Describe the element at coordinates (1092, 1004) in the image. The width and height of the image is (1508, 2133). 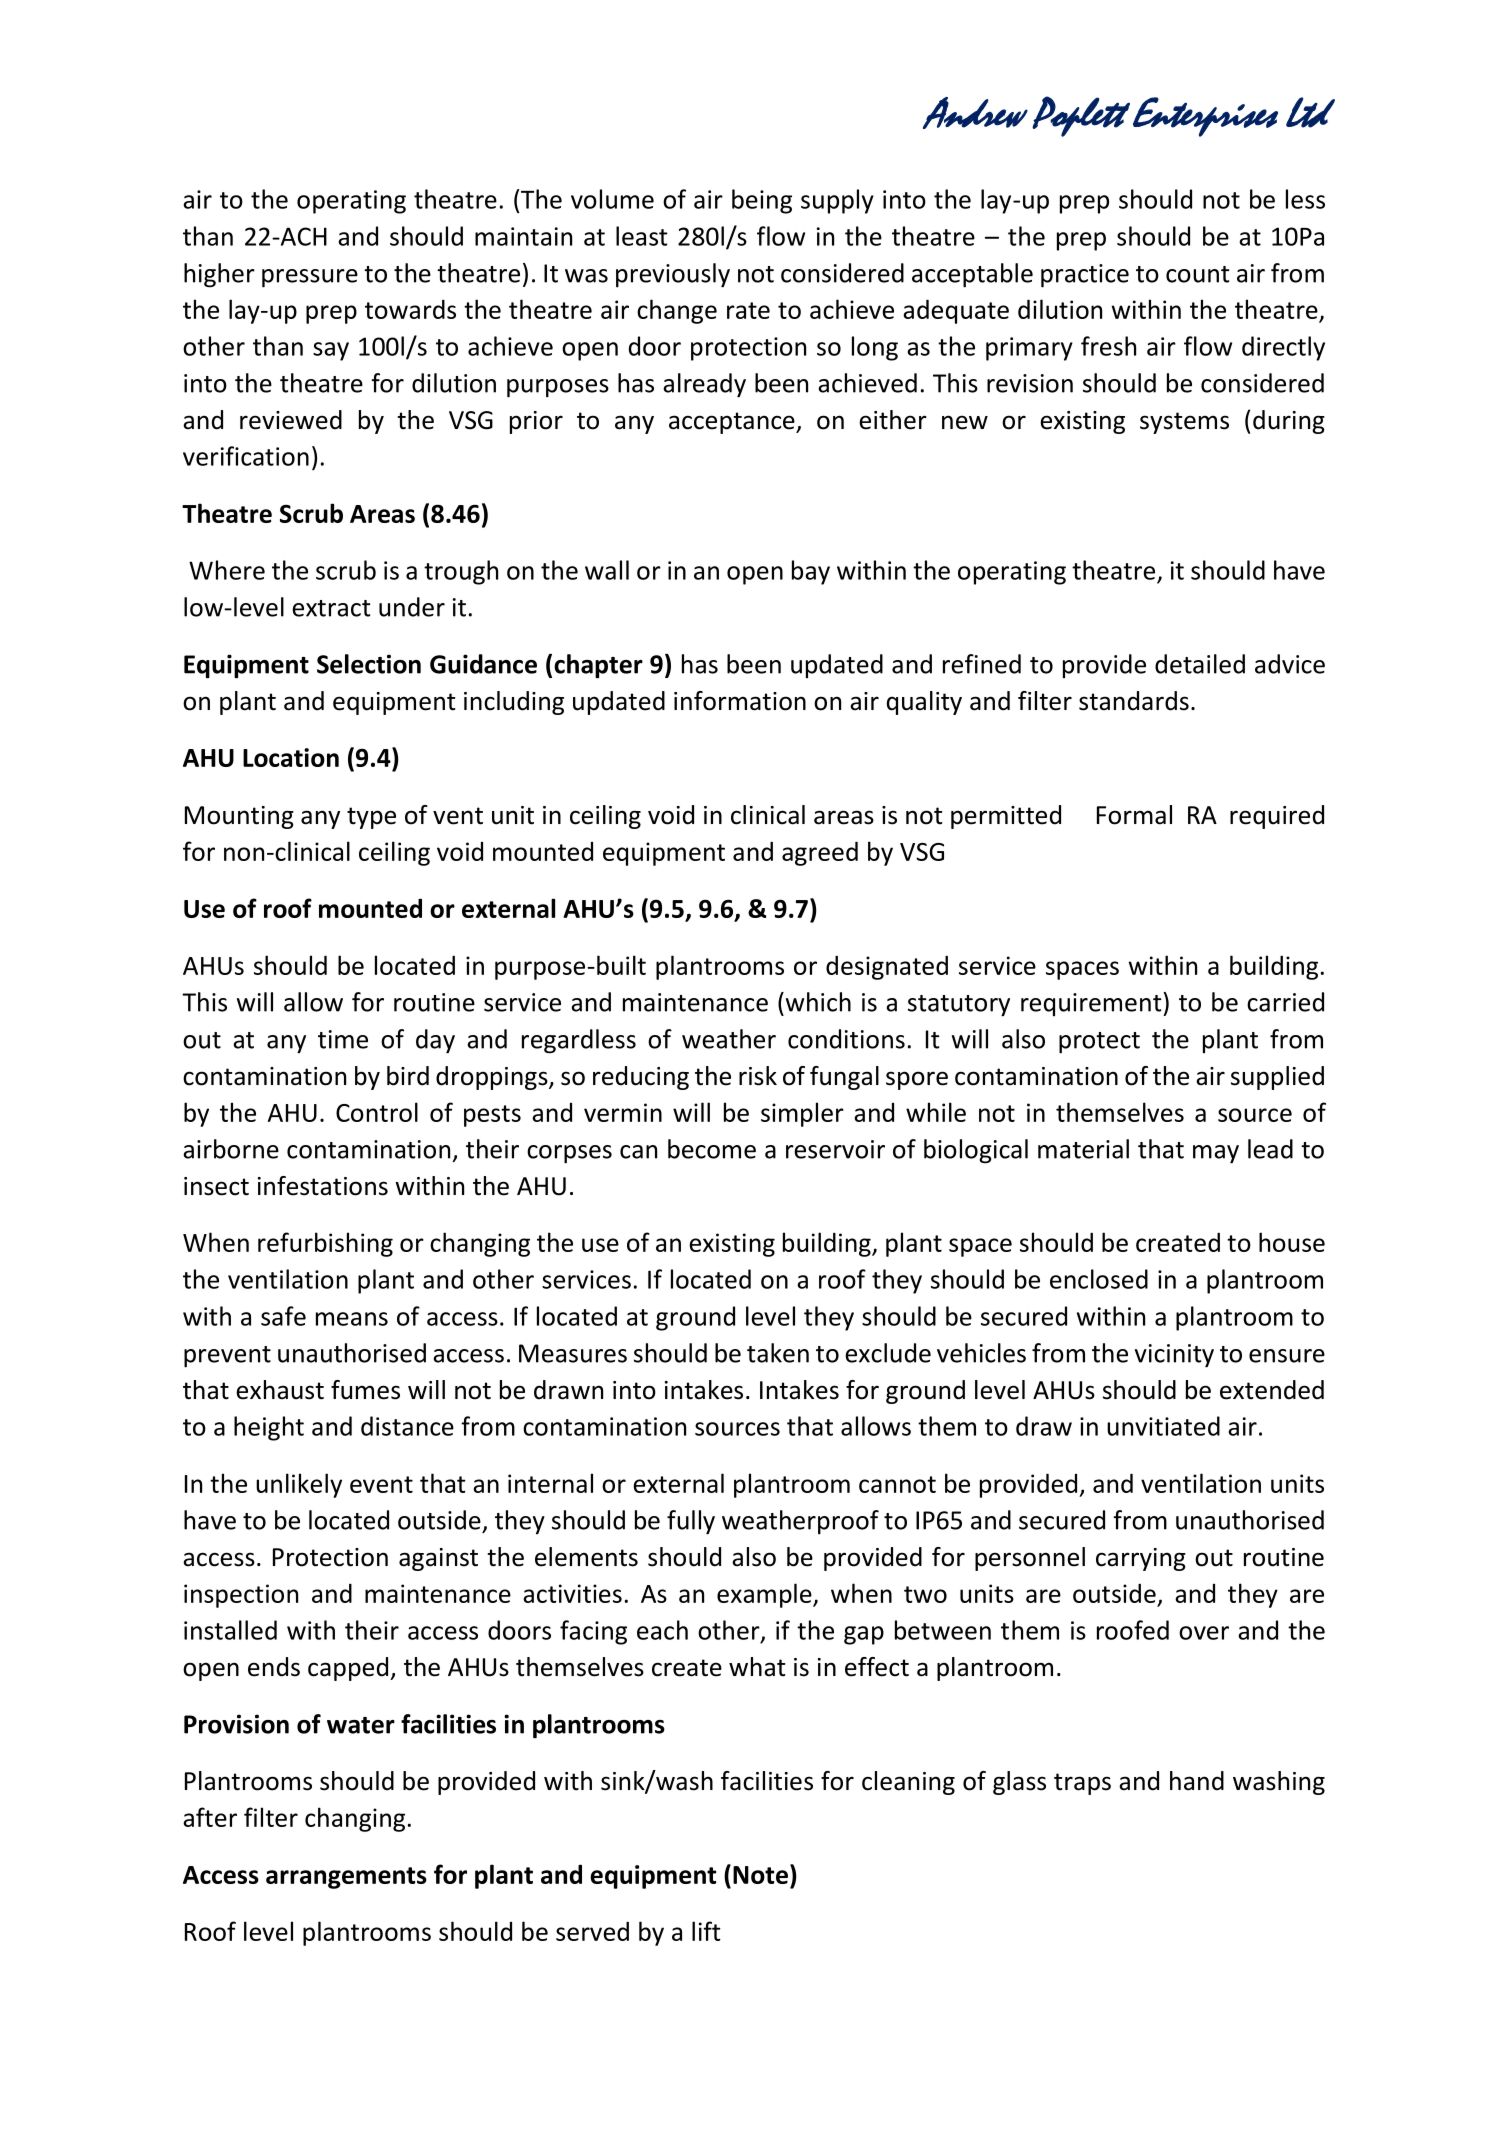
I see `requirement` at that location.
